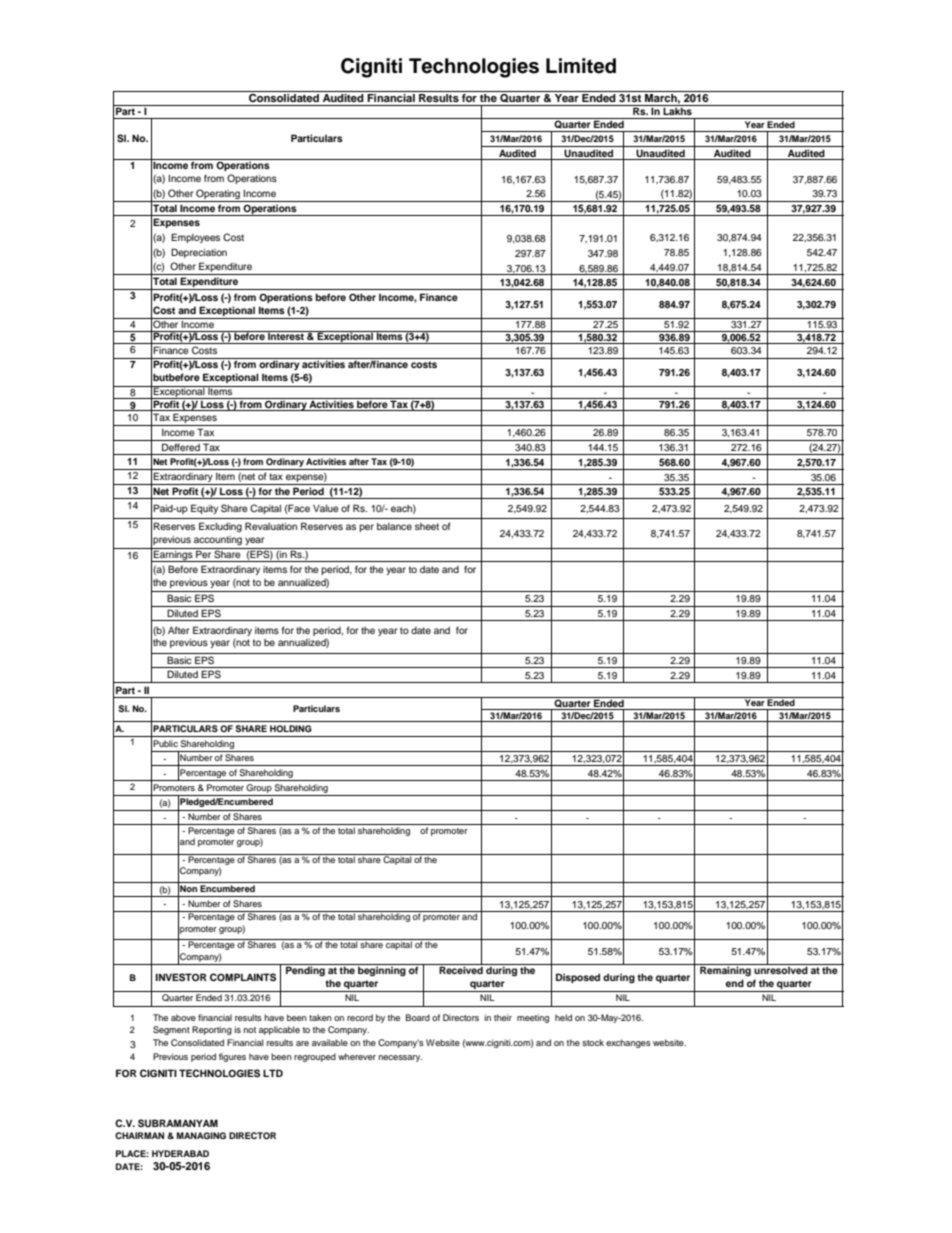  What do you see at coordinates (271, 526) in the document?
I see `Revaluation` at bounding box center [271, 526].
